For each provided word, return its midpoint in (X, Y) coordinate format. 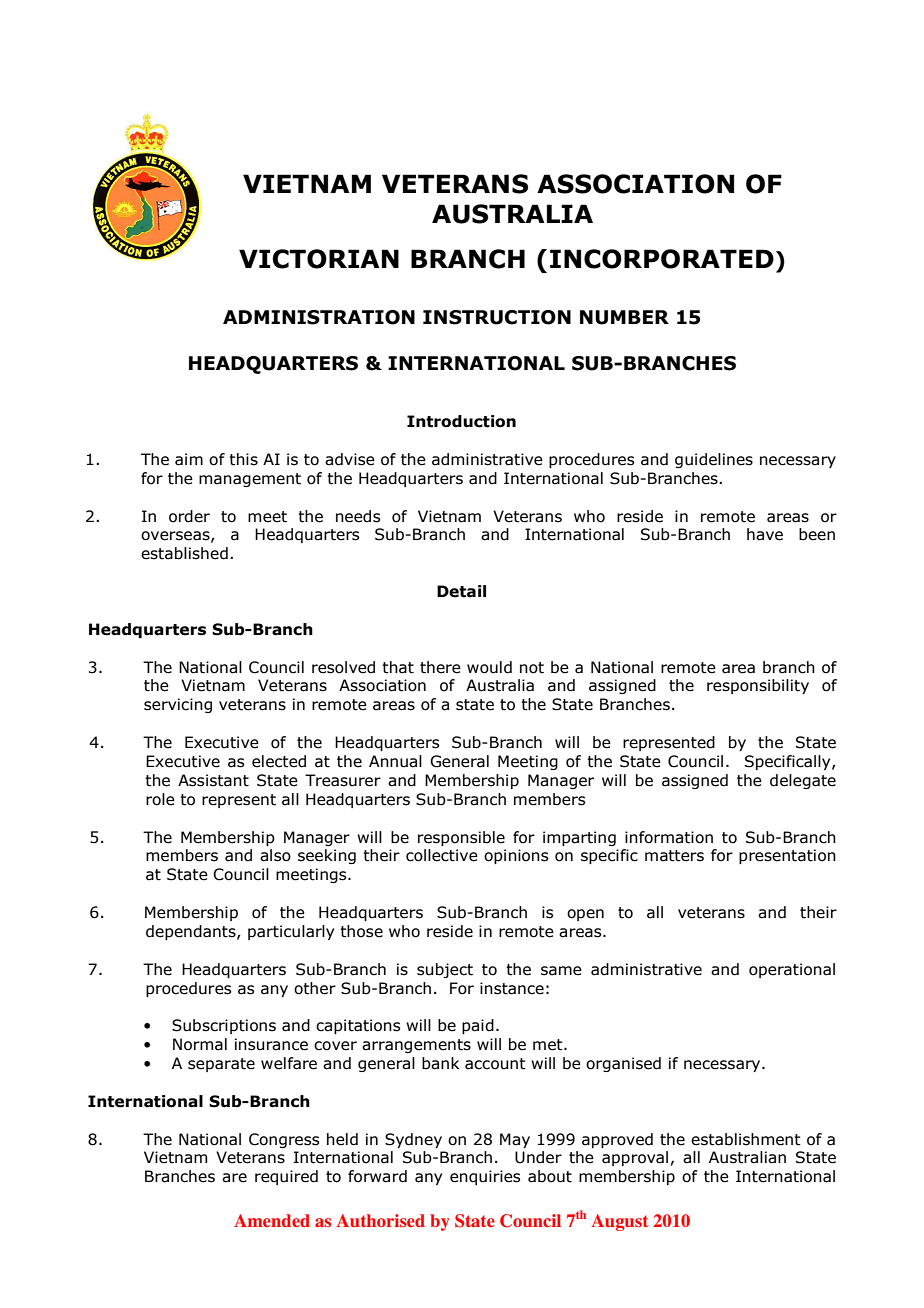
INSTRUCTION (497, 317)
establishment (746, 1139)
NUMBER (624, 317)
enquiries (485, 1177)
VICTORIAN (319, 259)
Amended (272, 1220)
